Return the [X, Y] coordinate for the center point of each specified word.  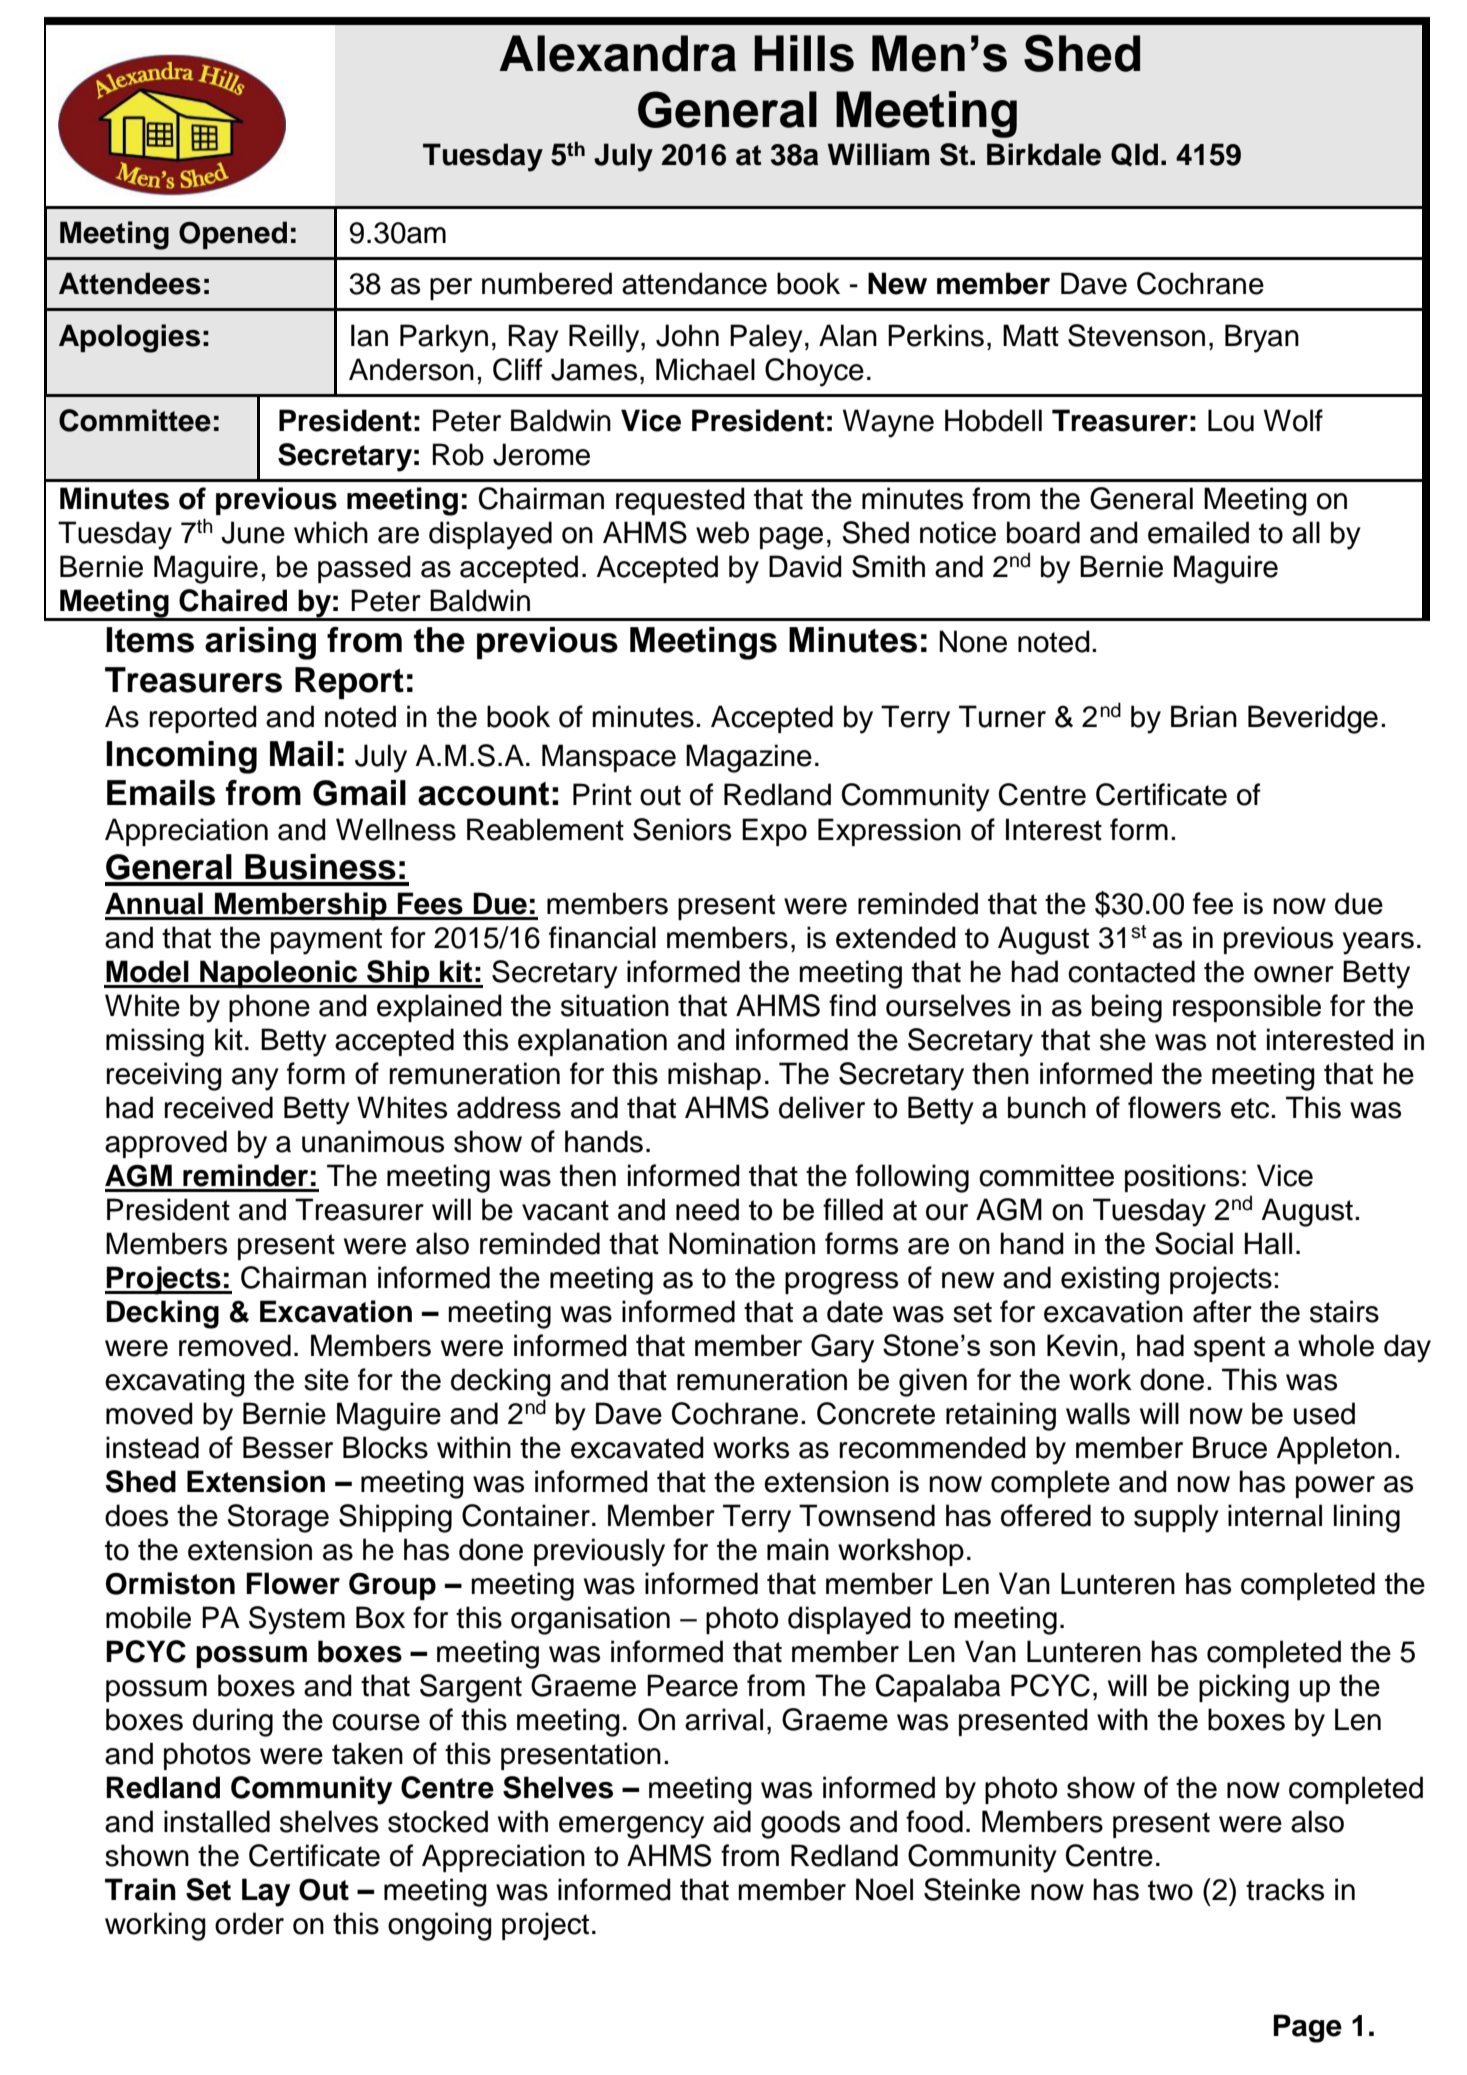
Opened [233, 235]
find [852, 1005]
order [249, 1923]
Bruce [1230, 1447]
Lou [1231, 420]
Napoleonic [279, 974]
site [326, 1379]
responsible [1247, 1008]
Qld [1134, 155]
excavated [637, 1447]
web [722, 532]
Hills [804, 53]
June [253, 532]
